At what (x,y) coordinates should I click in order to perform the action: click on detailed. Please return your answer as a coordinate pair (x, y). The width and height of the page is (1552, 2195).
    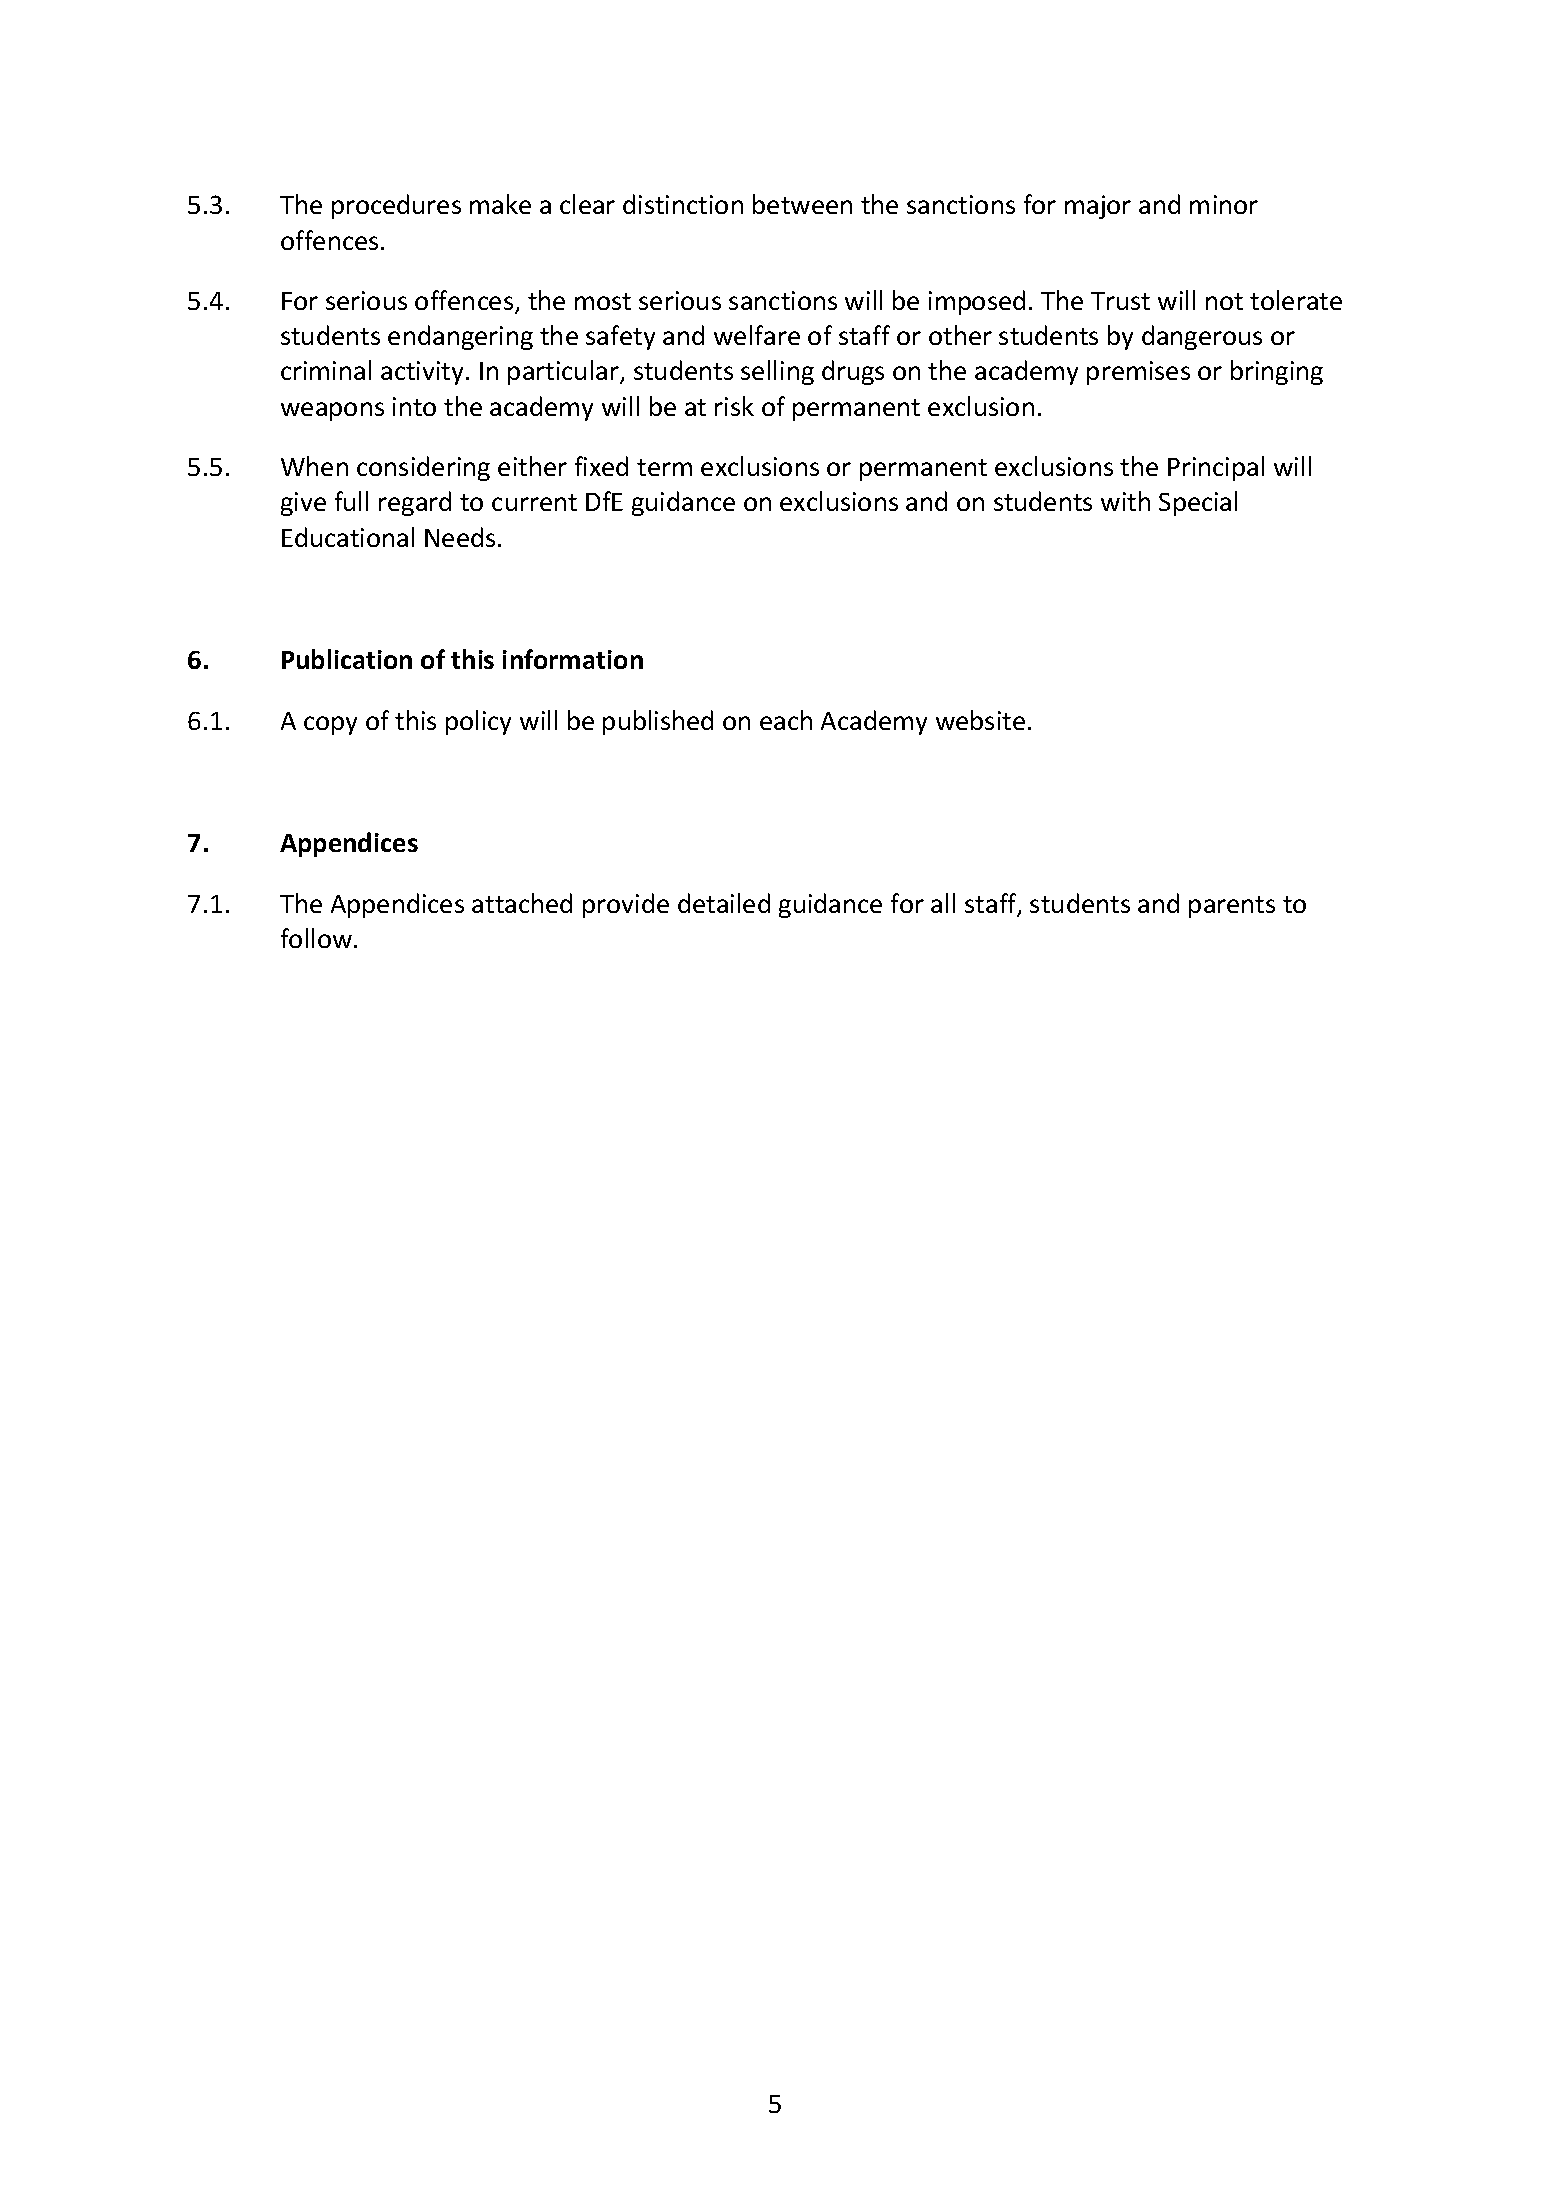
    Looking at the image, I should click on (724, 903).
